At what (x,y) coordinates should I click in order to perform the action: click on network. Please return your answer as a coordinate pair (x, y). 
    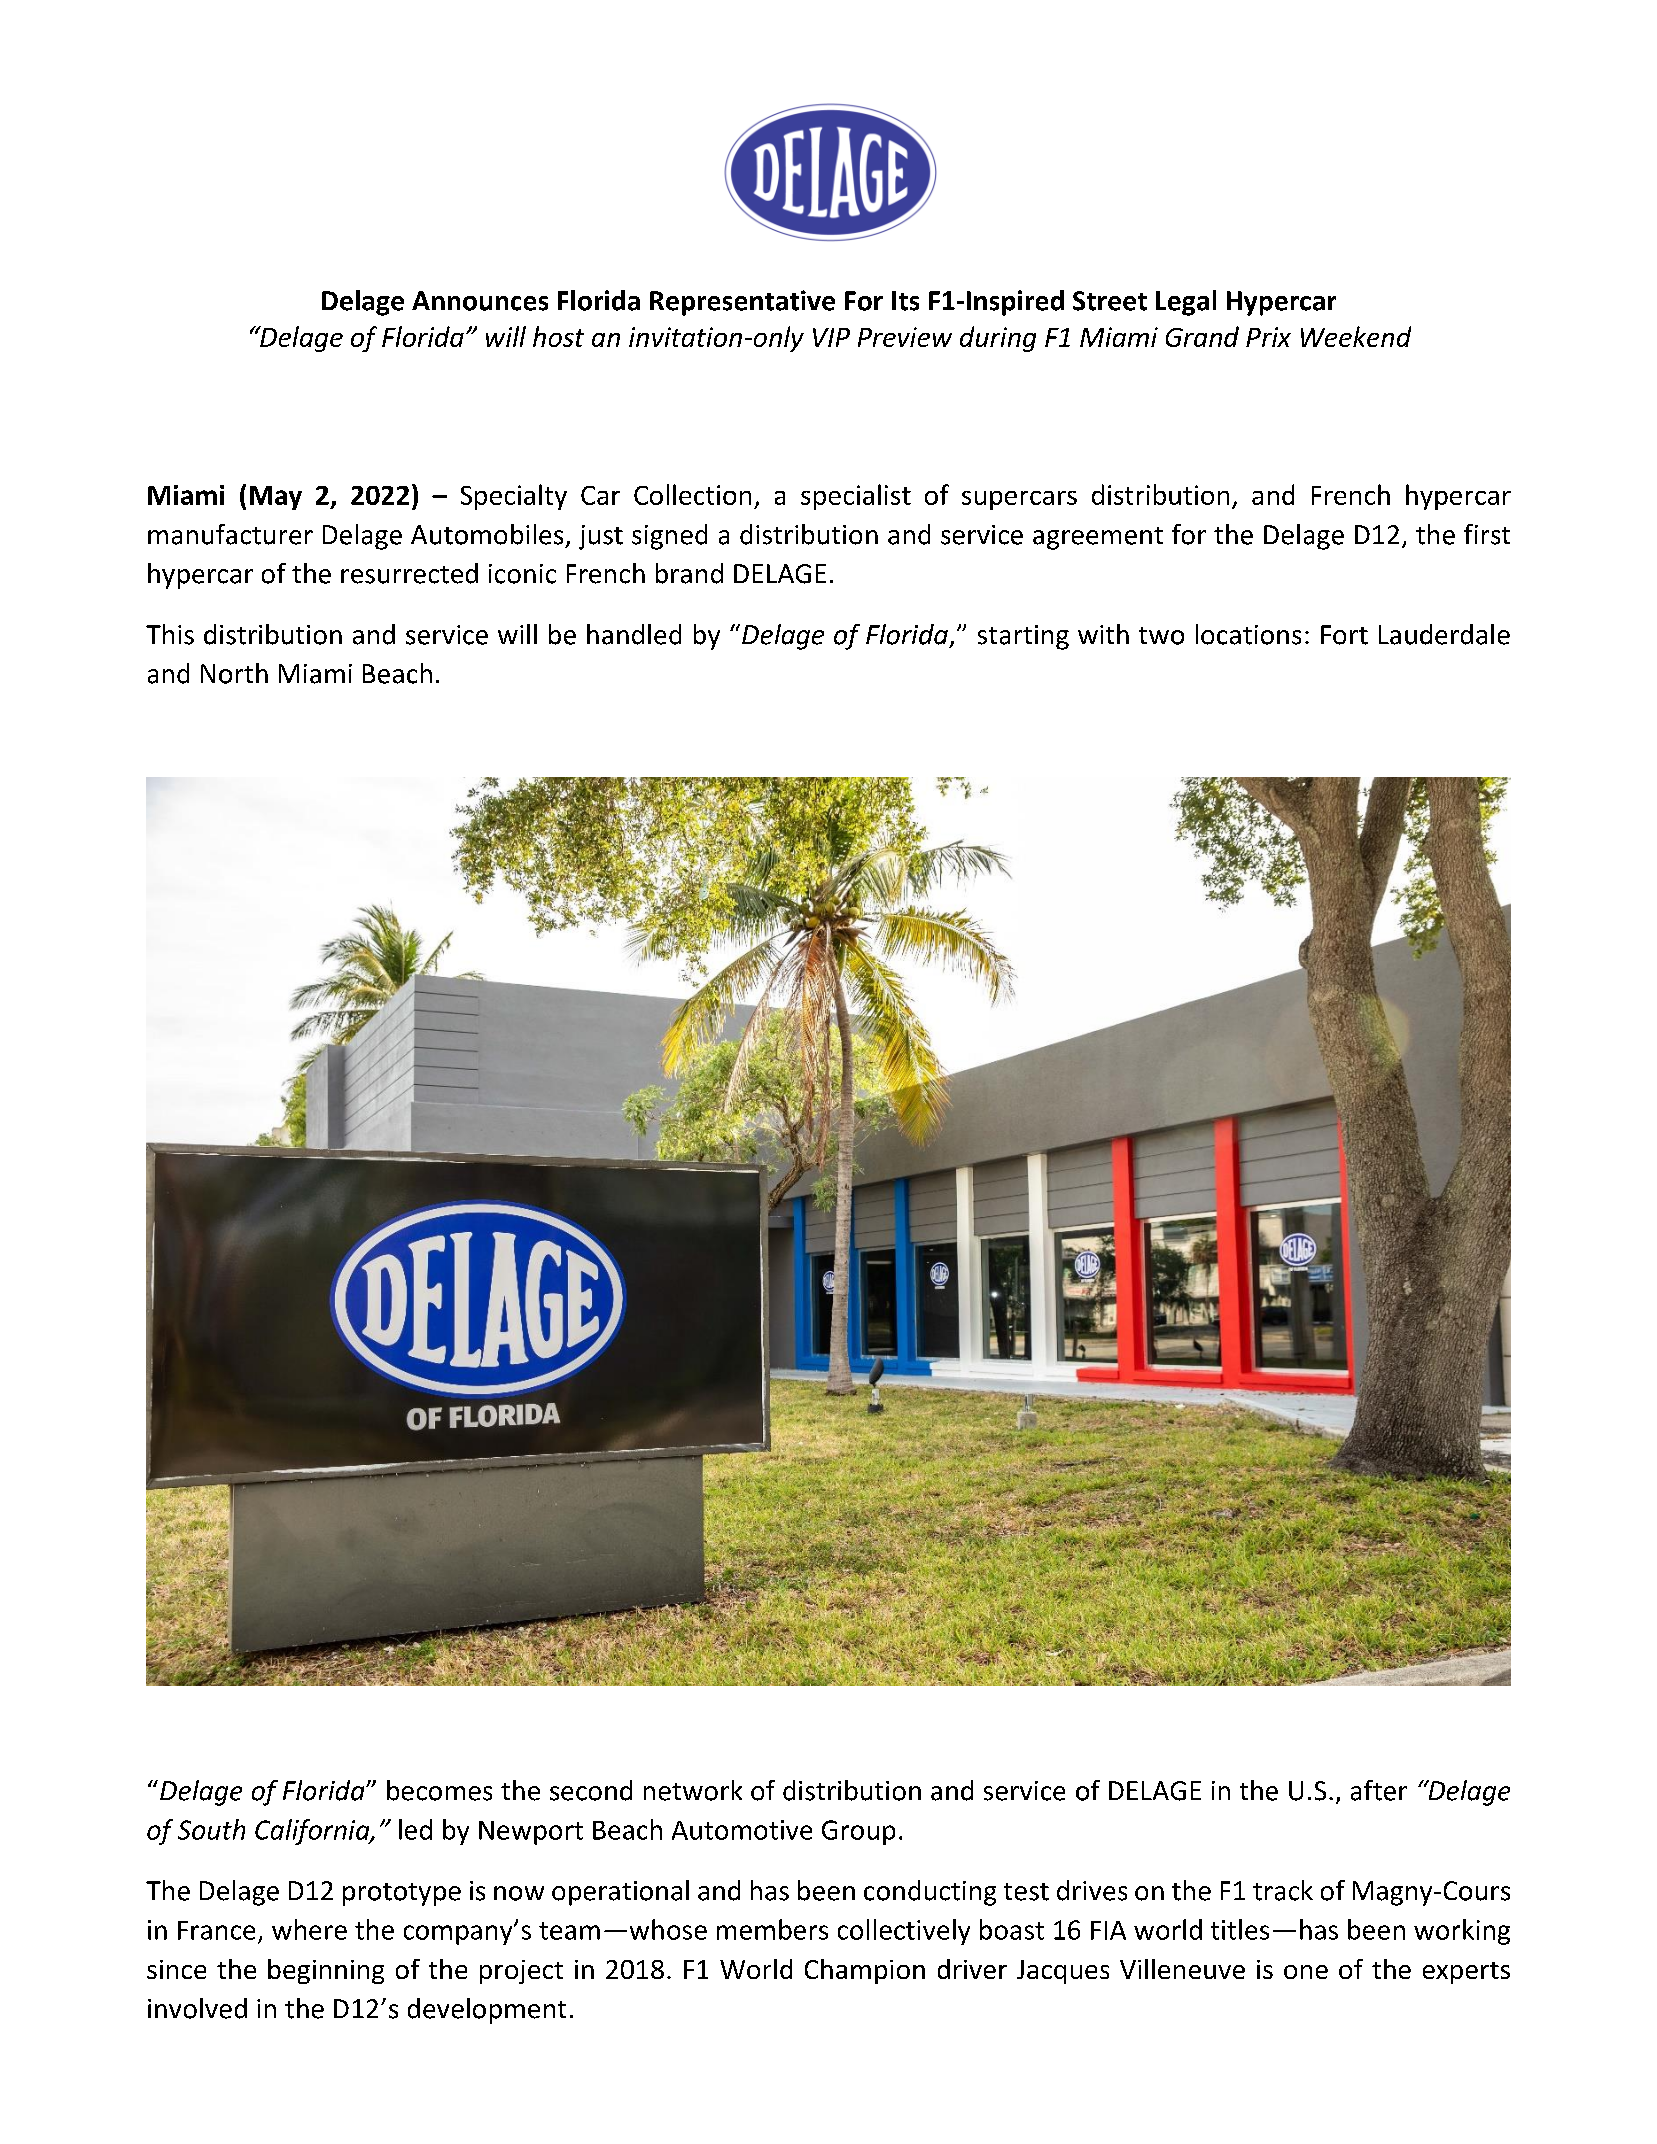
    Looking at the image, I should click on (693, 1790).
